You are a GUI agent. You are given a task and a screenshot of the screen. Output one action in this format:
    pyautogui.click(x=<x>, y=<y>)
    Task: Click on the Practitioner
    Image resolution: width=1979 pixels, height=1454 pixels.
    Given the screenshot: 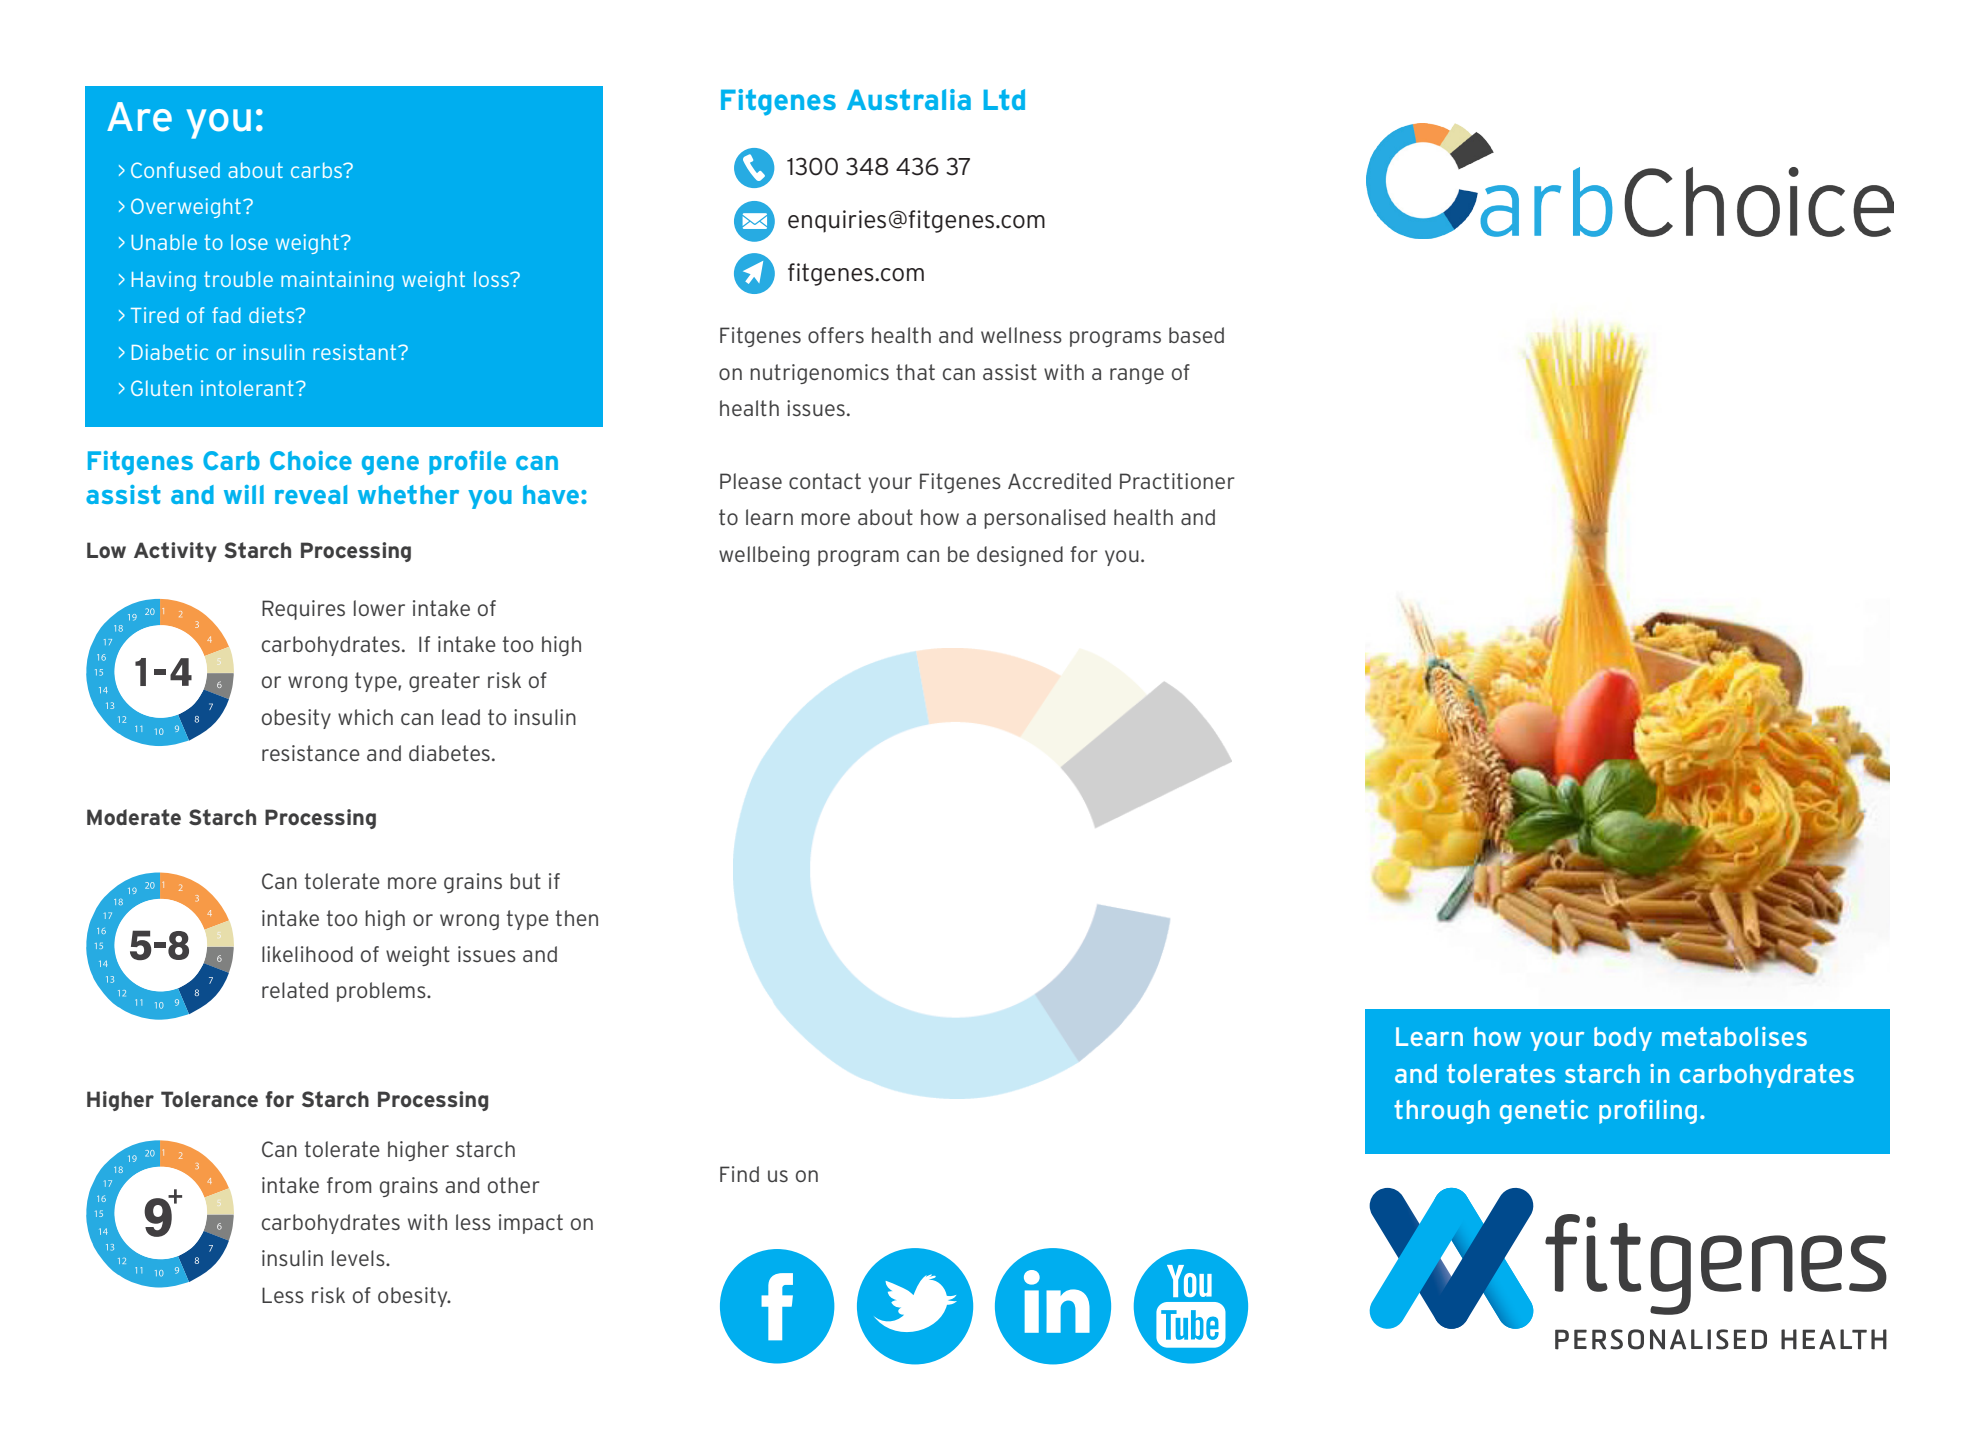 What is the action you would take?
    pyautogui.click(x=1177, y=481)
